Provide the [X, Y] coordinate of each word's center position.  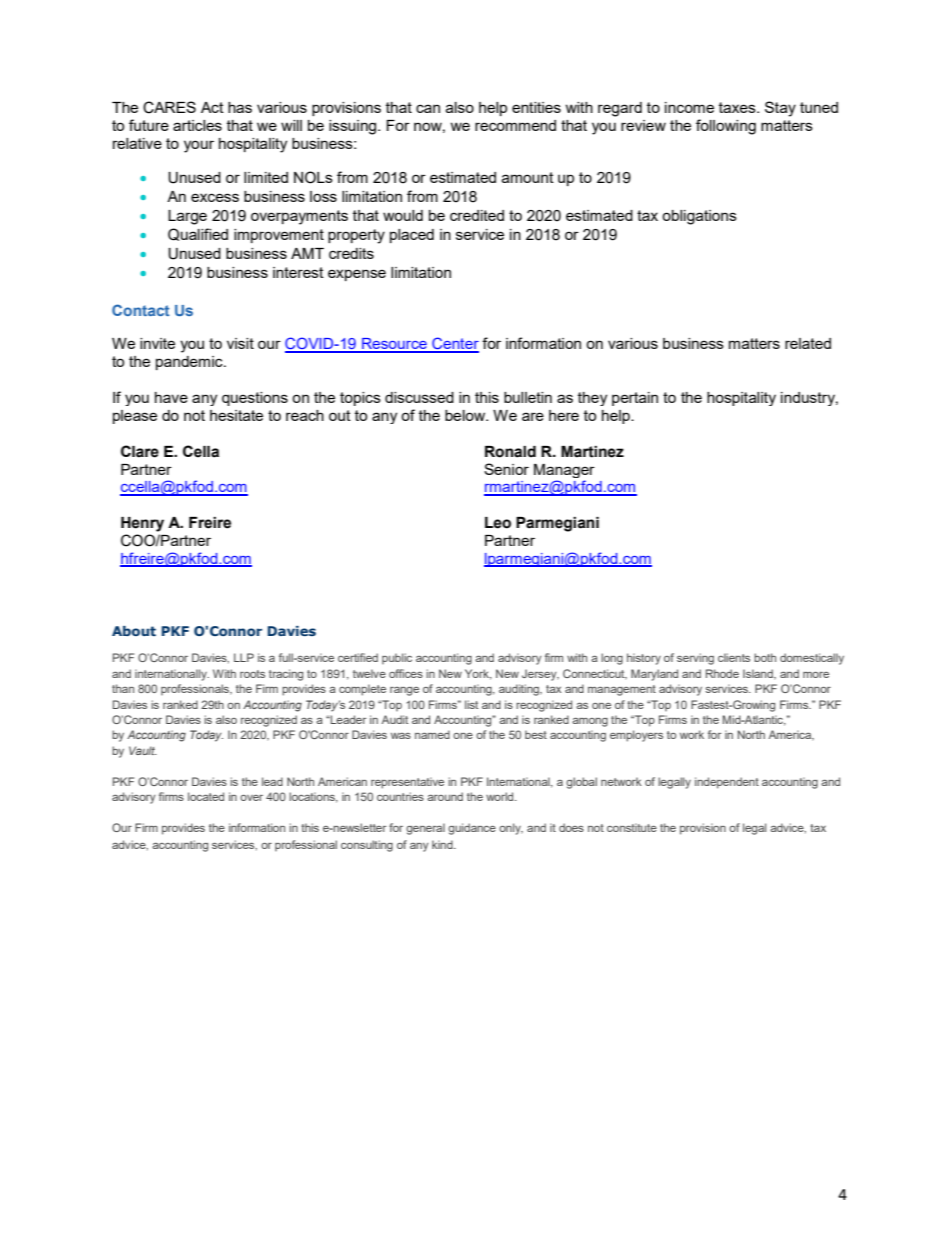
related [808, 343]
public [397, 658]
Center [454, 344]
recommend [515, 125]
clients [734, 657]
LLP [244, 657]
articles [197, 125]
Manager [564, 471]
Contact [141, 310]
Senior [506, 469]
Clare [140, 451]
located [206, 796]
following [726, 127]
